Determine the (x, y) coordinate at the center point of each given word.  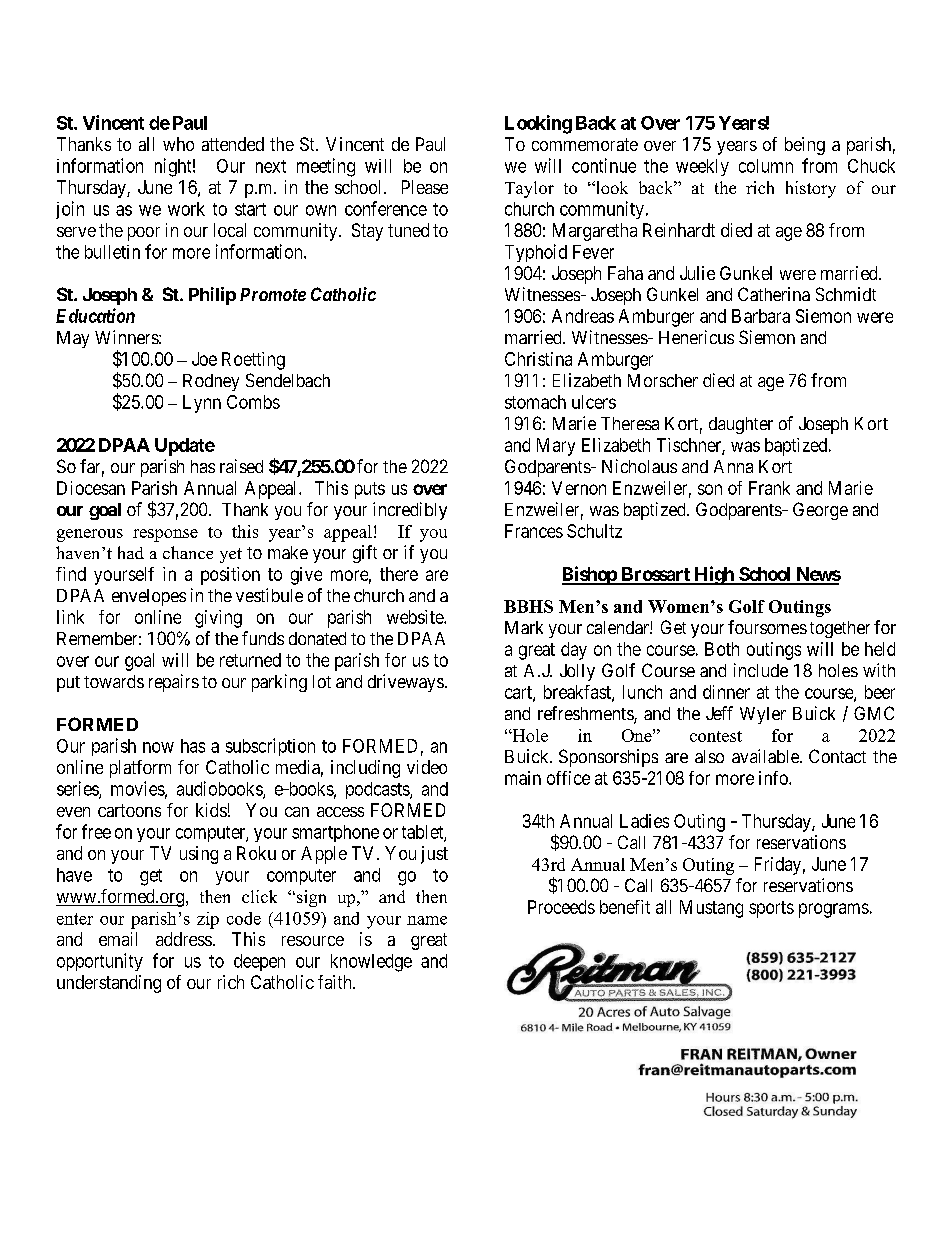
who (178, 144)
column (766, 166)
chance (188, 552)
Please (425, 187)
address (184, 939)
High (714, 575)
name (427, 920)
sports (771, 909)
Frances (534, 531)
